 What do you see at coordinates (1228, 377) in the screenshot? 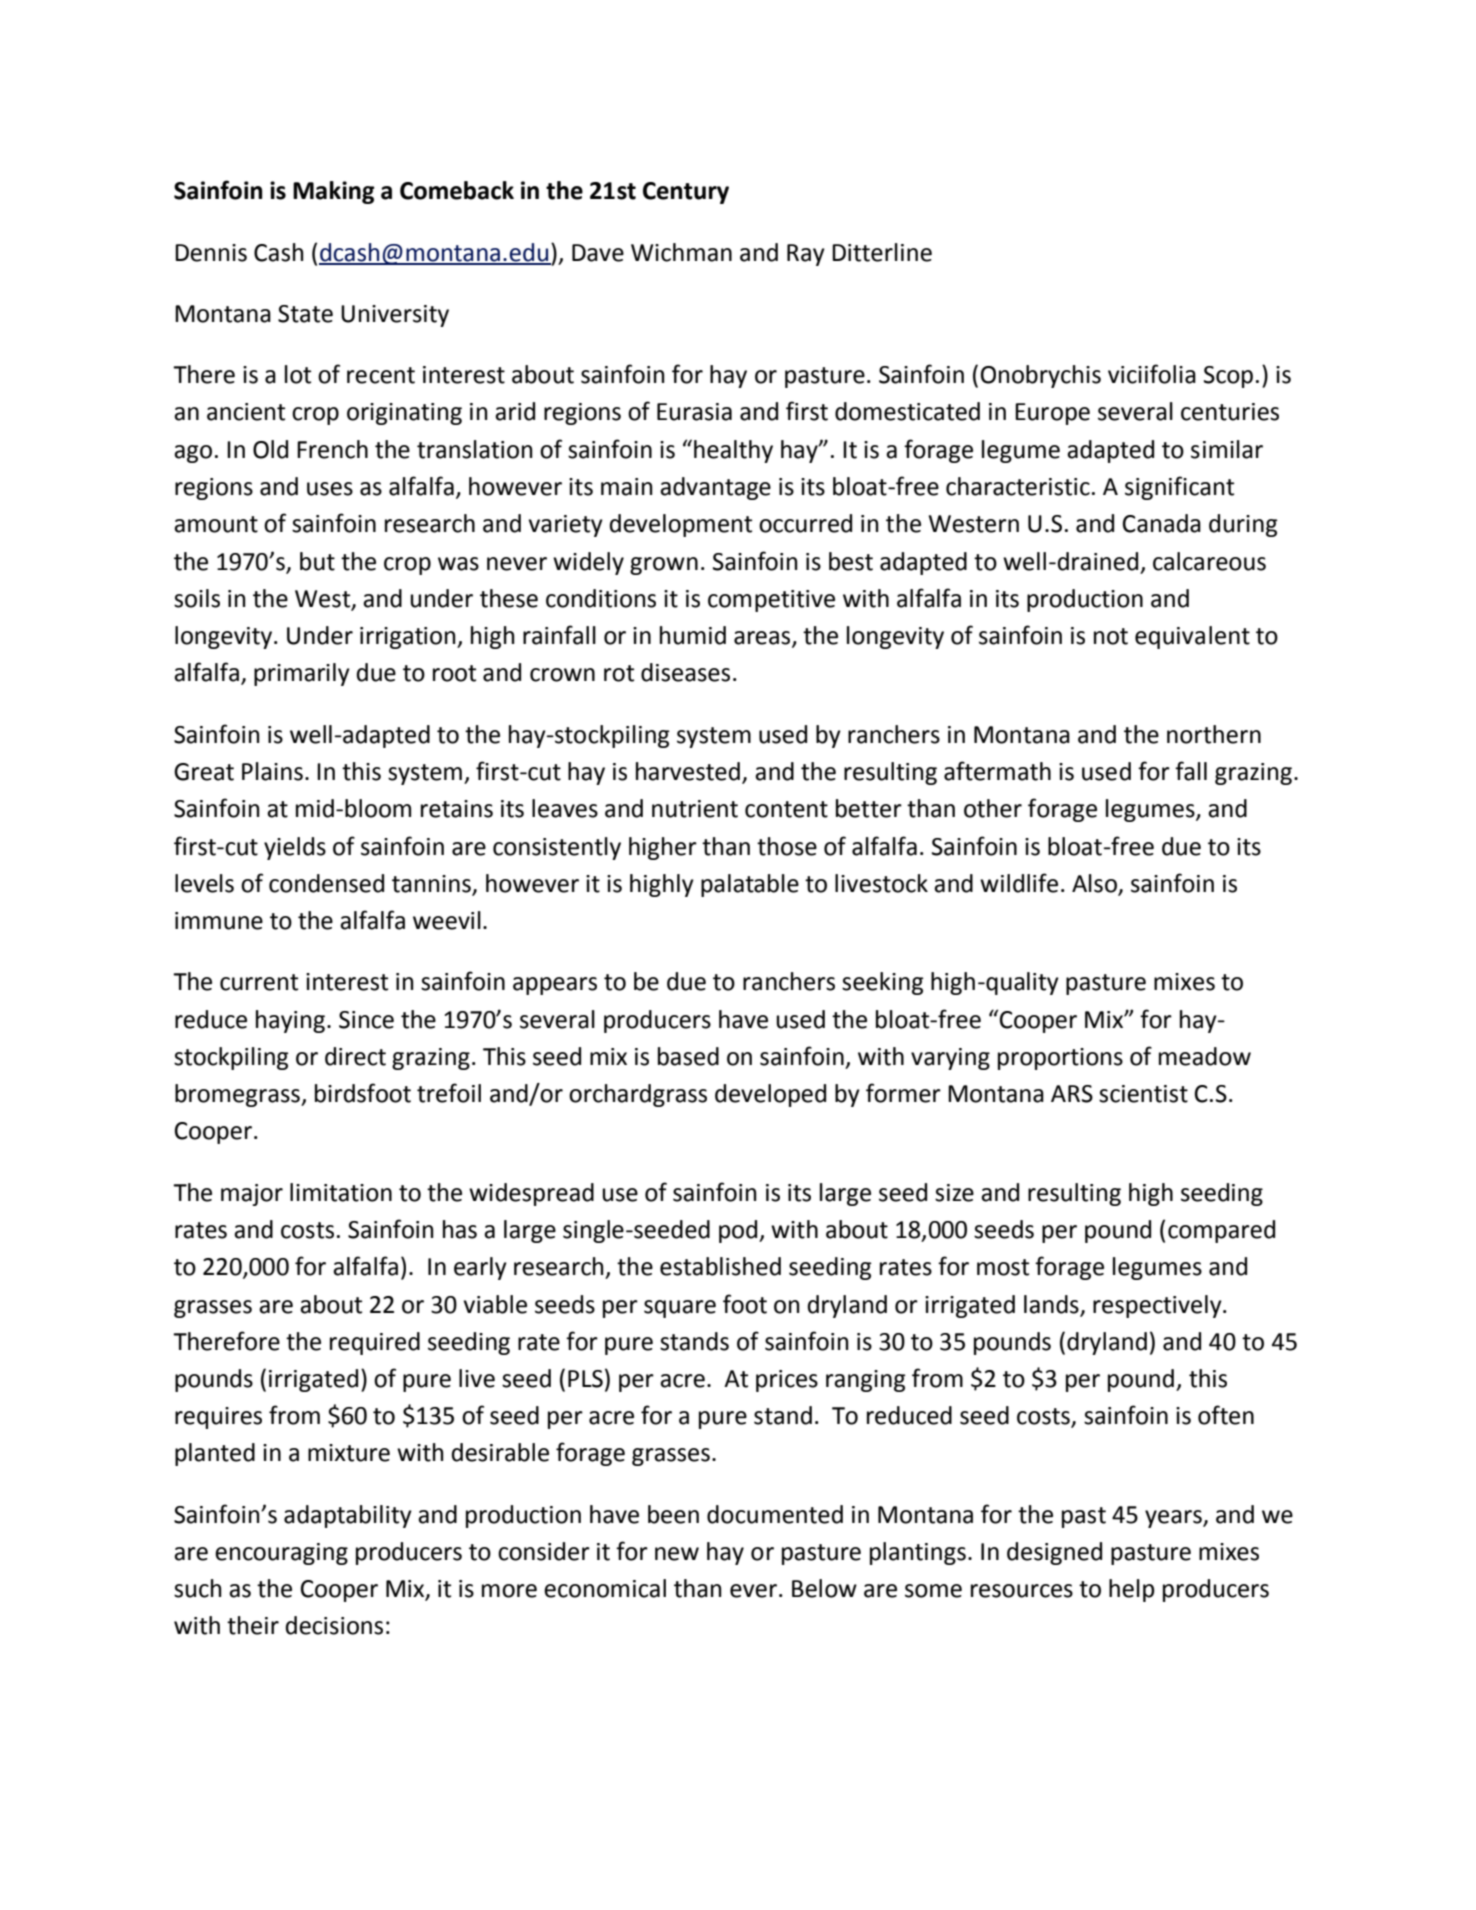
I see `Scop` at bounding box center [1228, 377].
